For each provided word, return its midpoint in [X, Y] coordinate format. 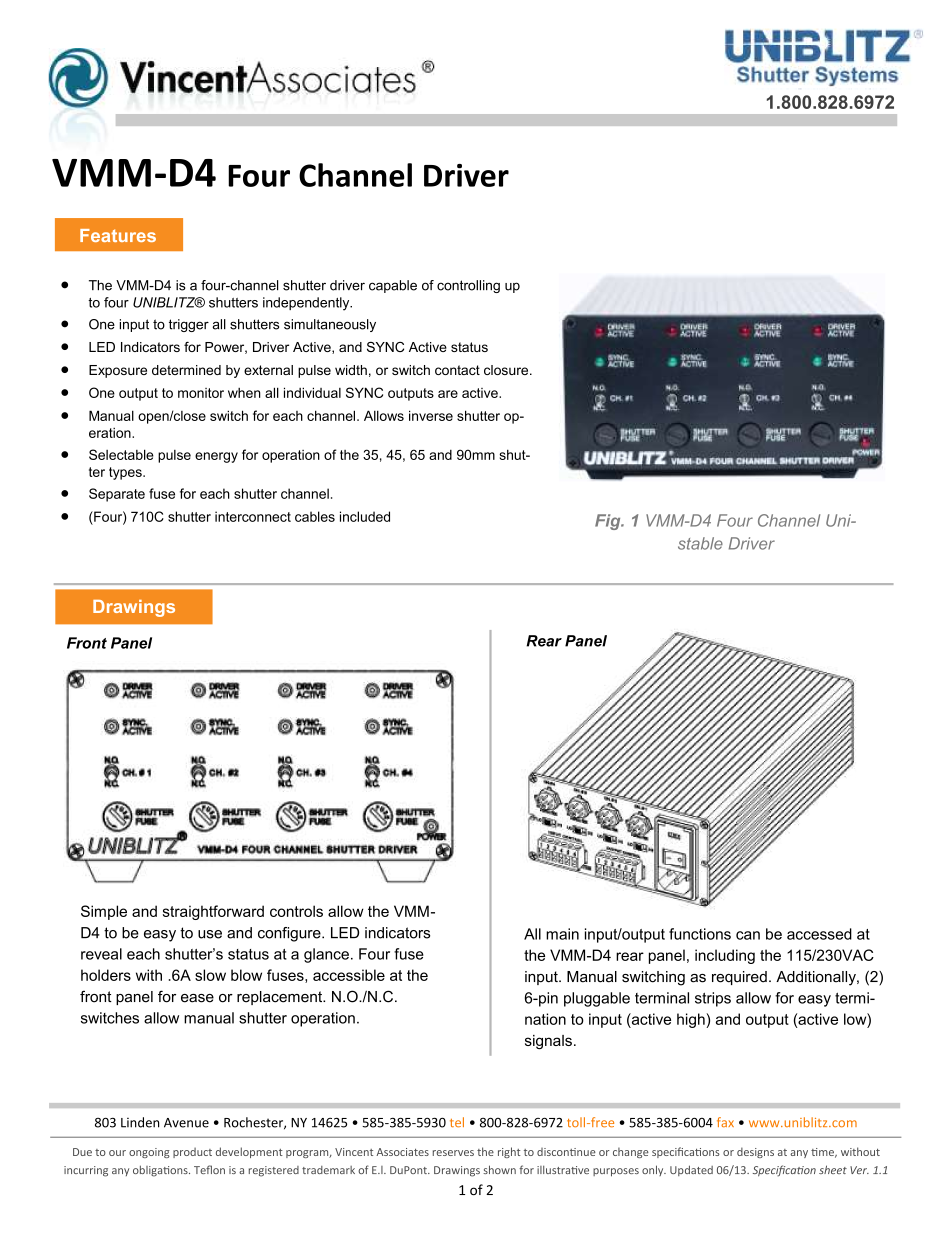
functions [700, 934]
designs [755, 1152]
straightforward [213, 912]
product [192, 1153]
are [448, 394]
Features [118, 235]
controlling [468, 286]
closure [507, 370]
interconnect [253, 516]
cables [315, 516]
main [562, 934]
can [748, 935]
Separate [117, 495]
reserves [453, 1153]
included [365, 516]
